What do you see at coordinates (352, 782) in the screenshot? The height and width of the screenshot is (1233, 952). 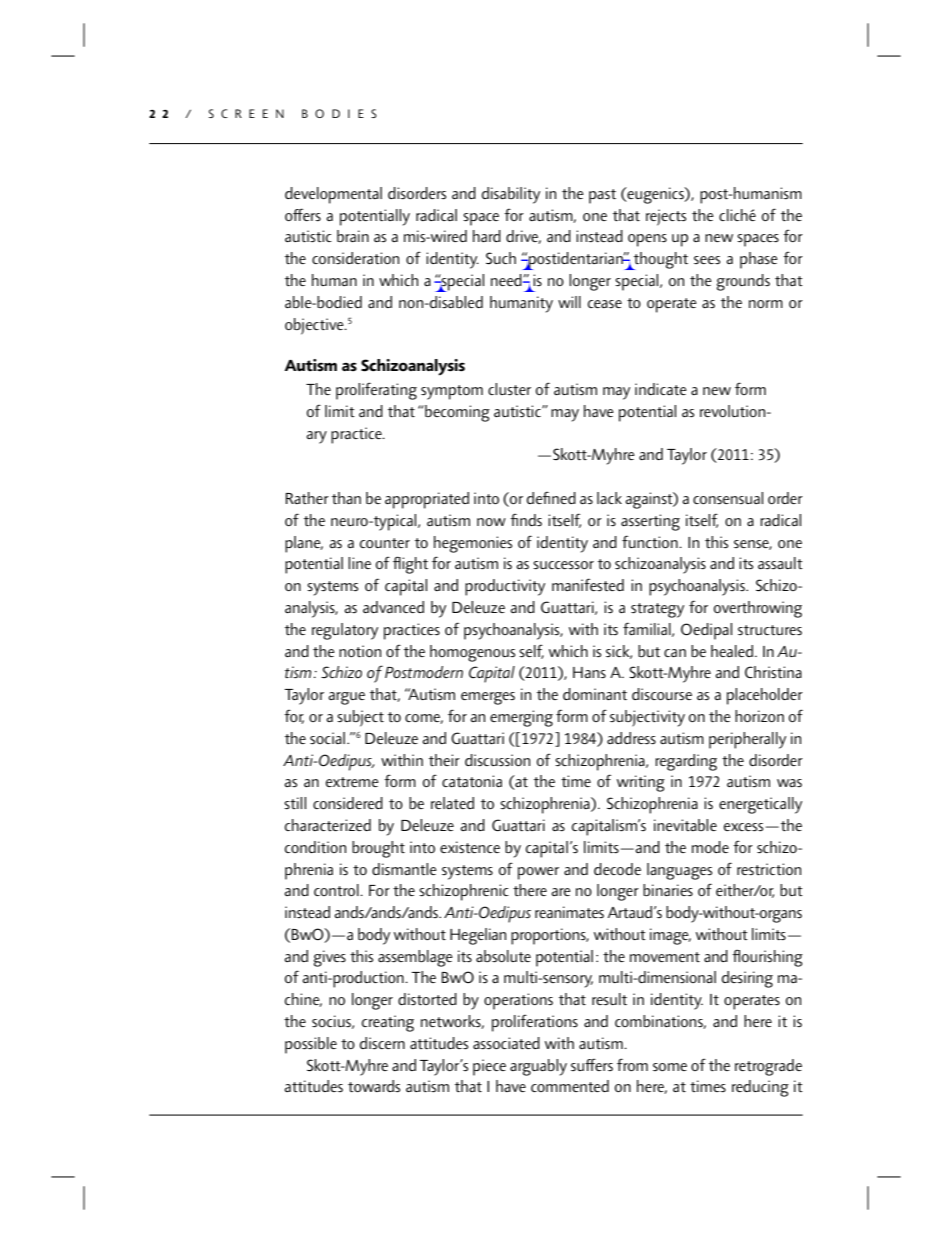 I see `extreme` at bounding box center [352, 782].
